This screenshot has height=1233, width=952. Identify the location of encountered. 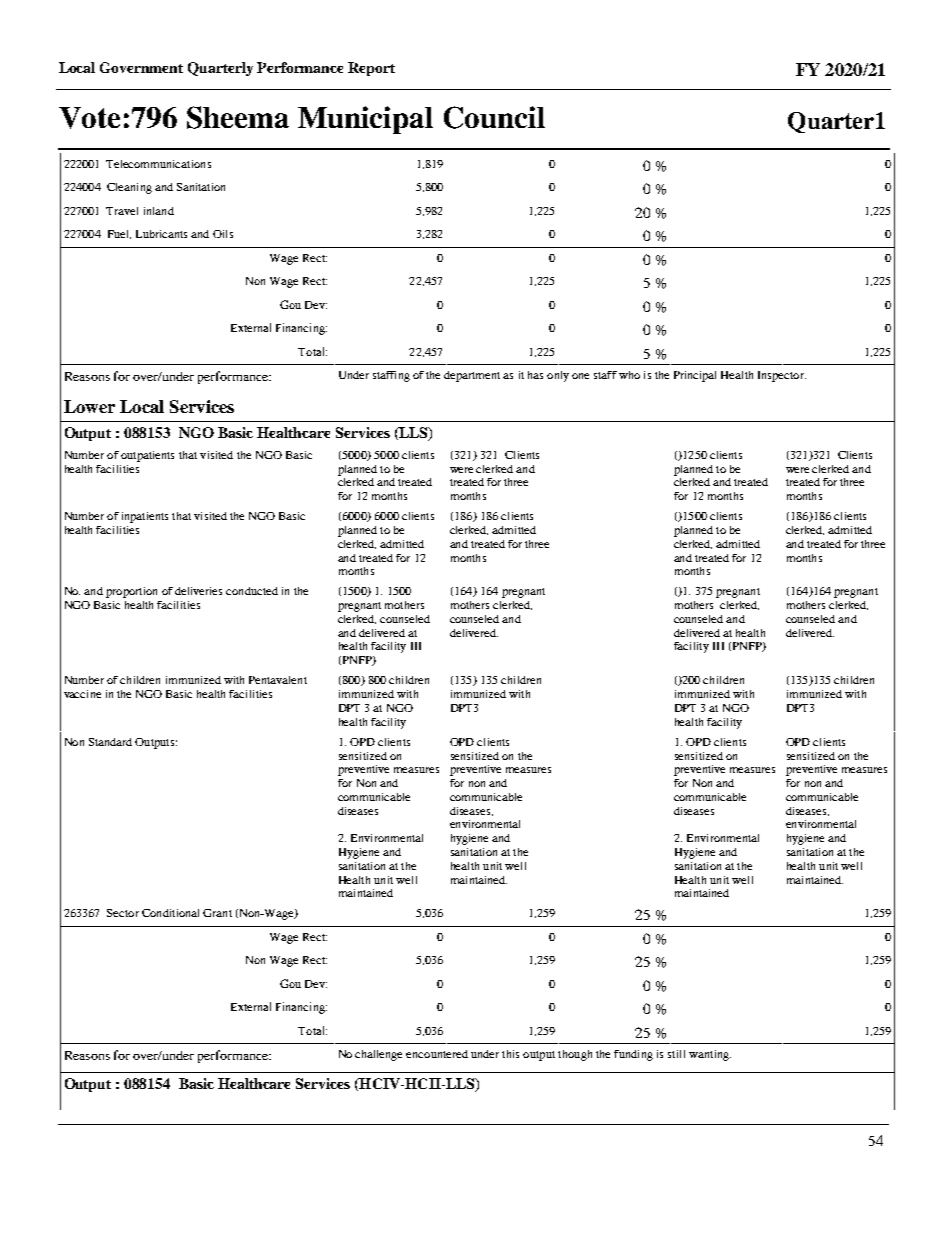
(437, 1054).
